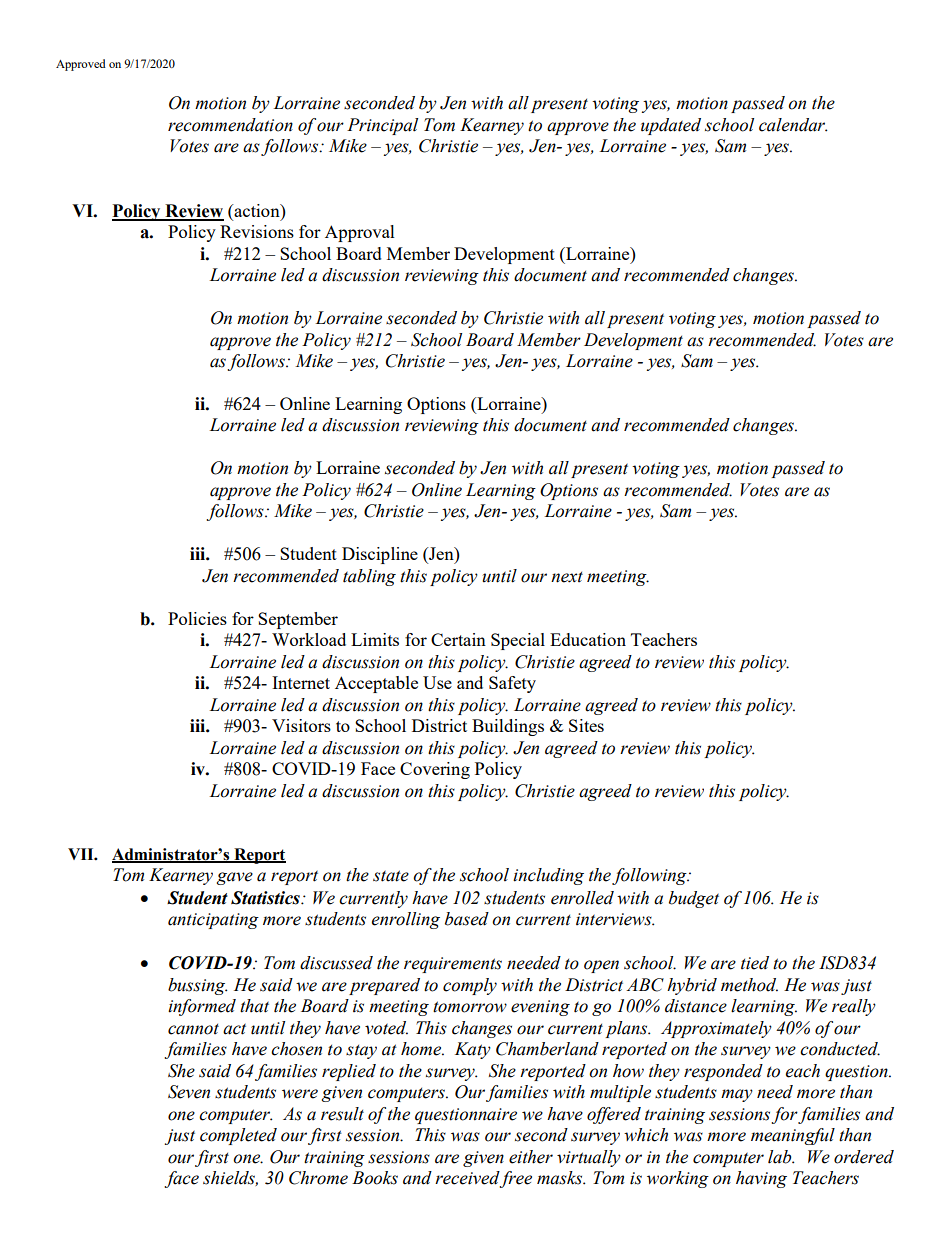  Describe the element at coordinates (266, 898) in the document. I see `Statistics` at that location.
